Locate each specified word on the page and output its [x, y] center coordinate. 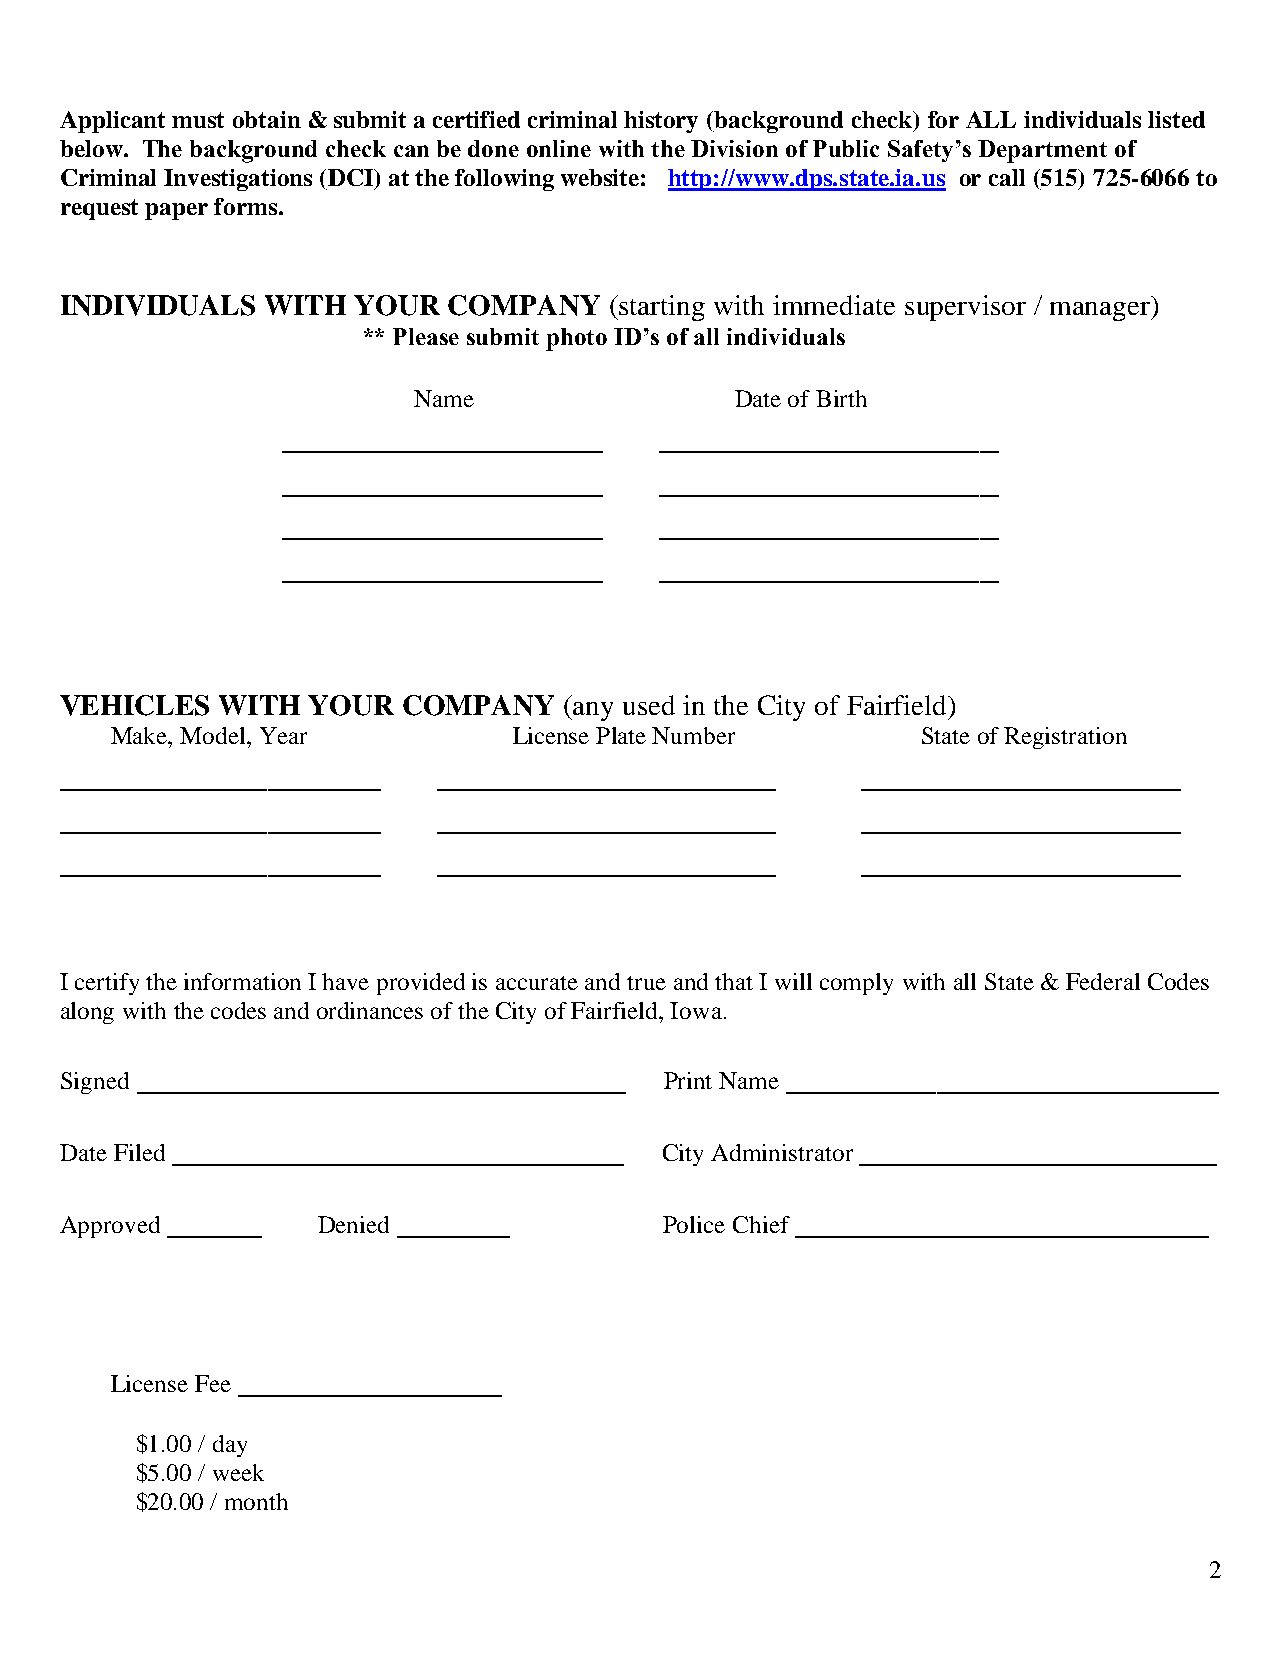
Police [694, 1224]
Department [1042, 151]
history [661, 122]
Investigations [238, 180]
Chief [761, 1224]
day [230, 1446]
